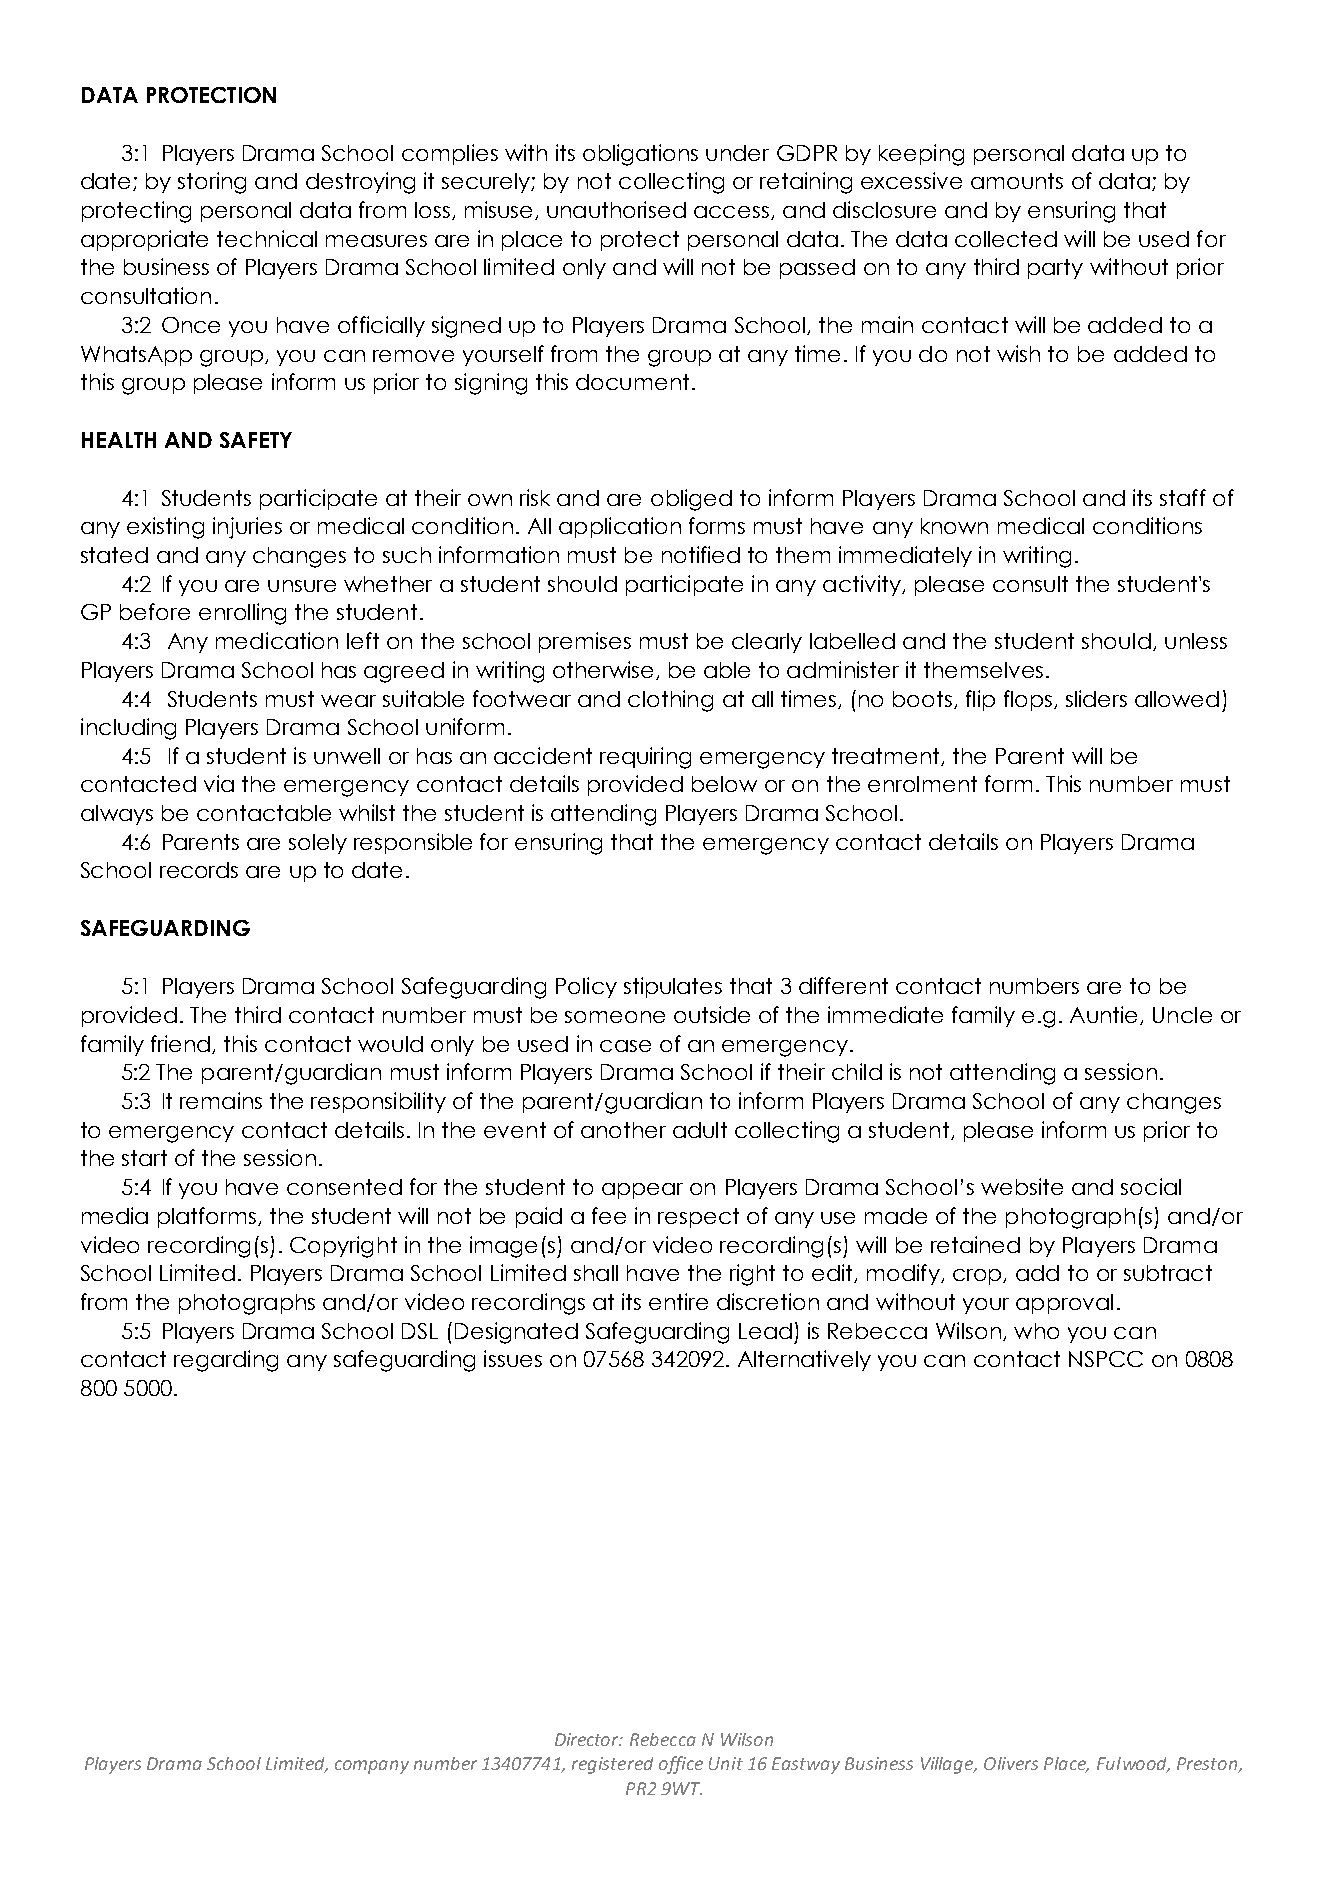 The image size is (1328, 1879). Describe the element at coordinates (199, 870) in the page. I see `records` at that location.
